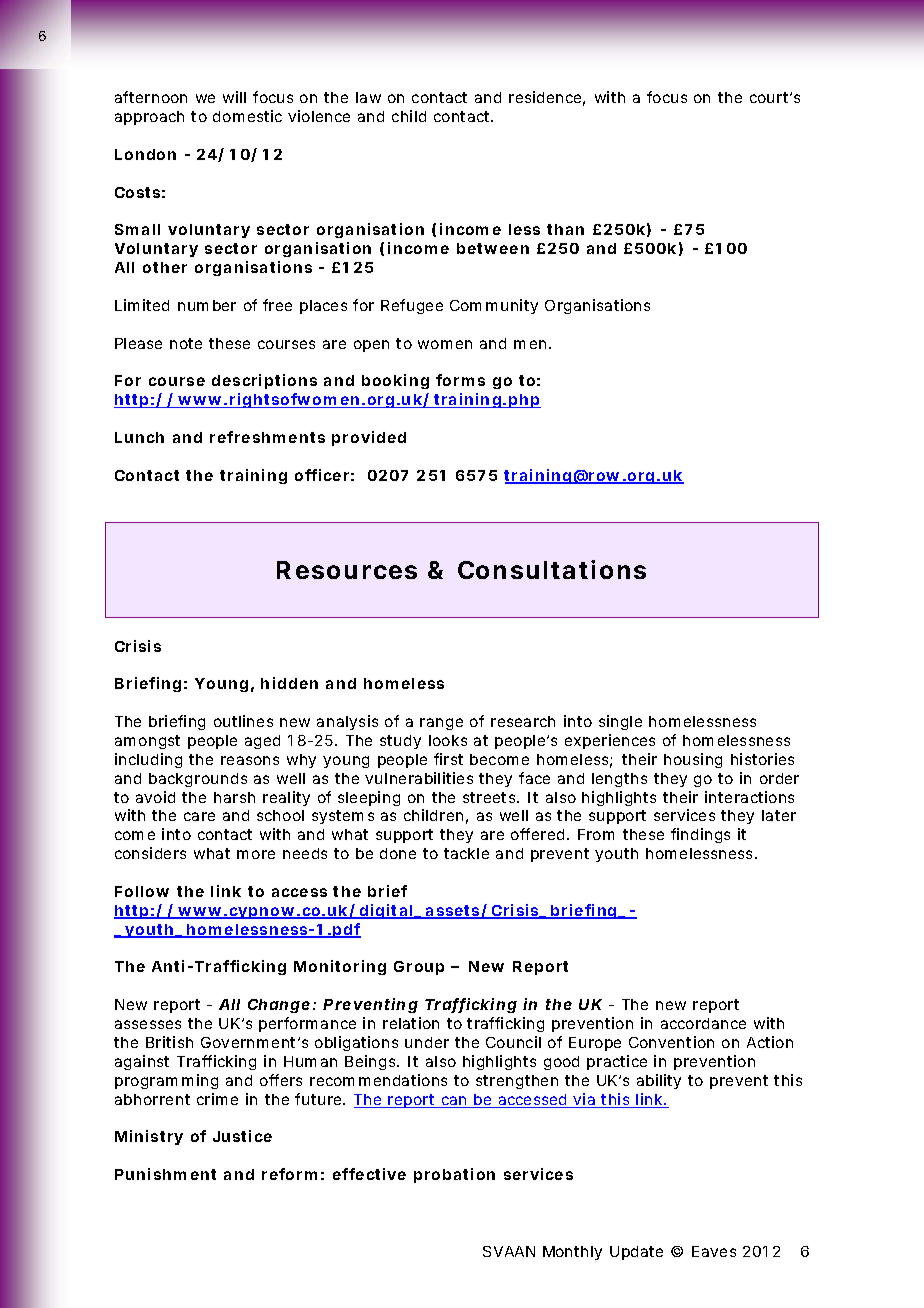 This page has height=1308, width=924. I want to click on housing, so click(693, 760).
